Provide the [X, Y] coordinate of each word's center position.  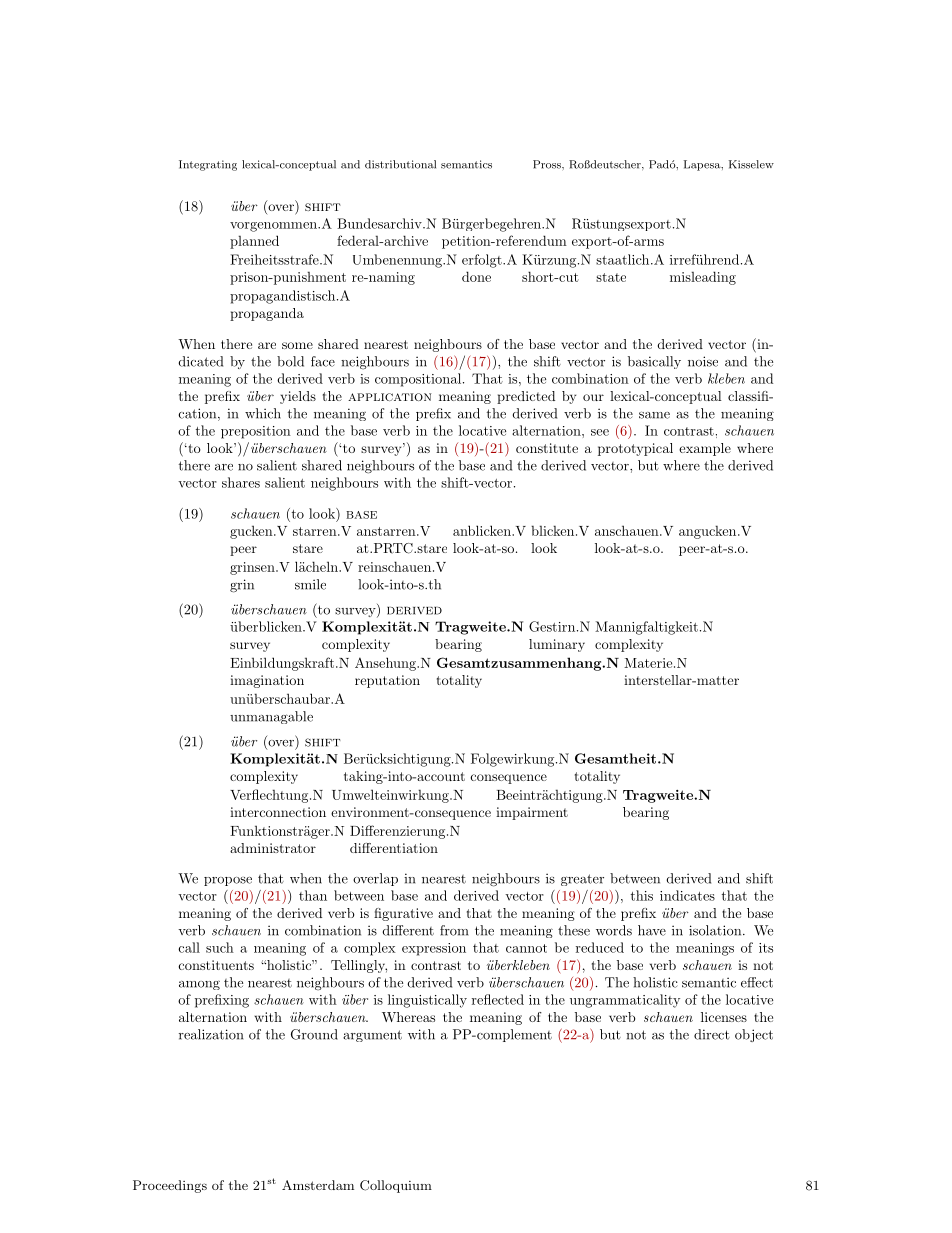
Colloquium [396, 1186]
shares [241, 482]
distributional [400, 164]
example [705, 449]
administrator [273, 848]
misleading [703, 278]
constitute [547, 448]
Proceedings [170, 1186]
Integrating [208, 165]
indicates [687, 895]
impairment [532, 813]
